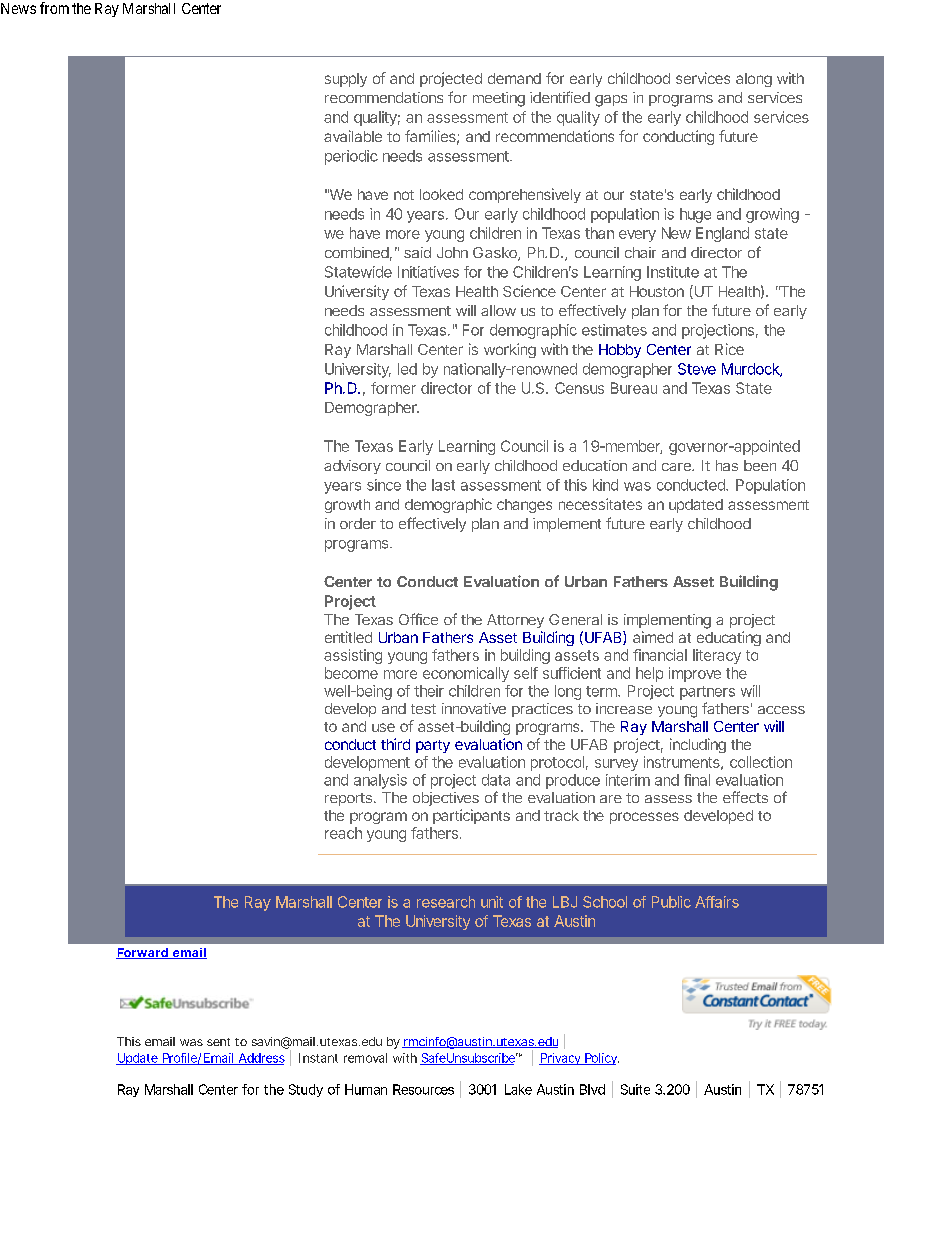 The image size is (952, 1233). I want to click on Suite, so click(635, 1089).
